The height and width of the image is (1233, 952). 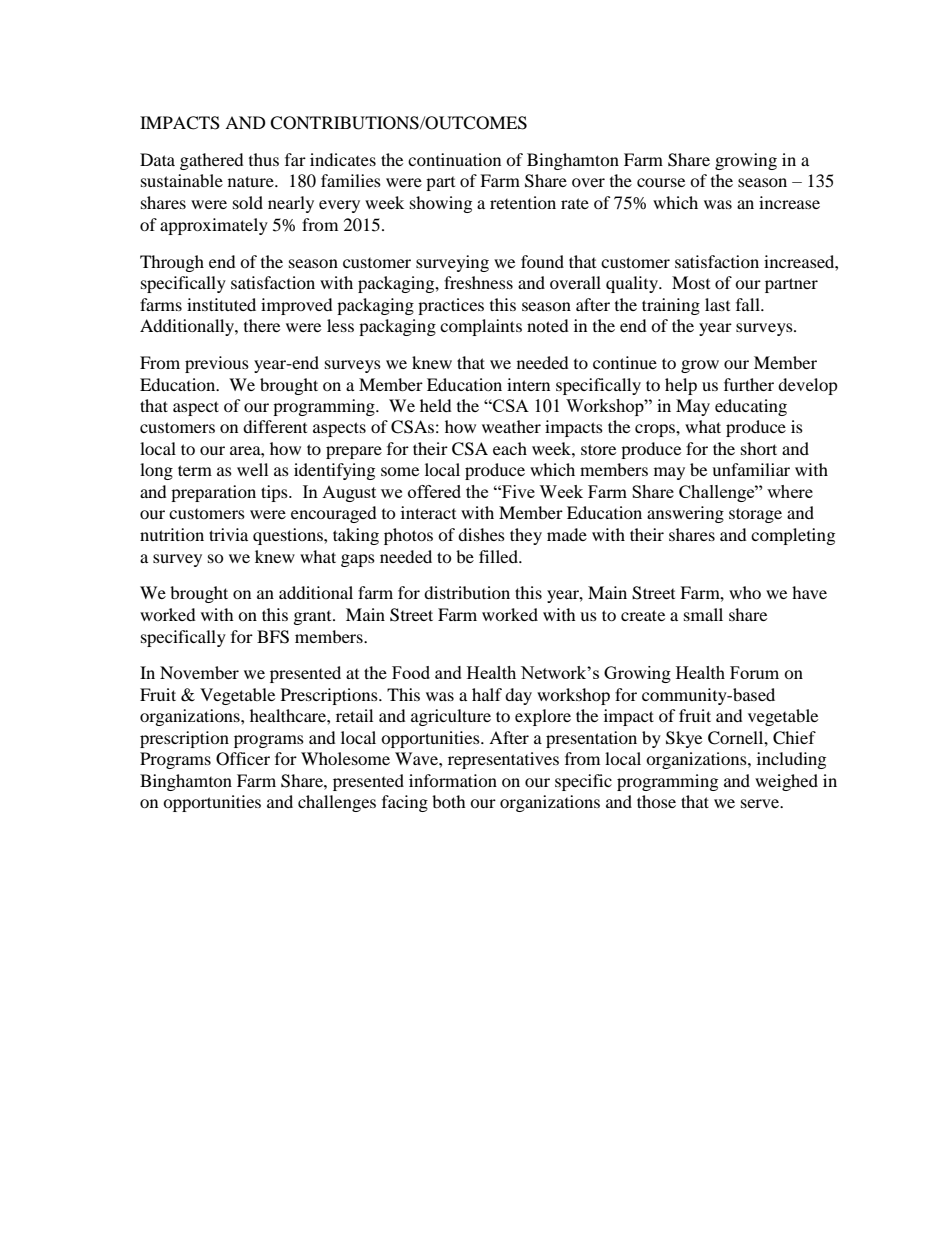 I want to click on further, so click(x=749, y=384).
